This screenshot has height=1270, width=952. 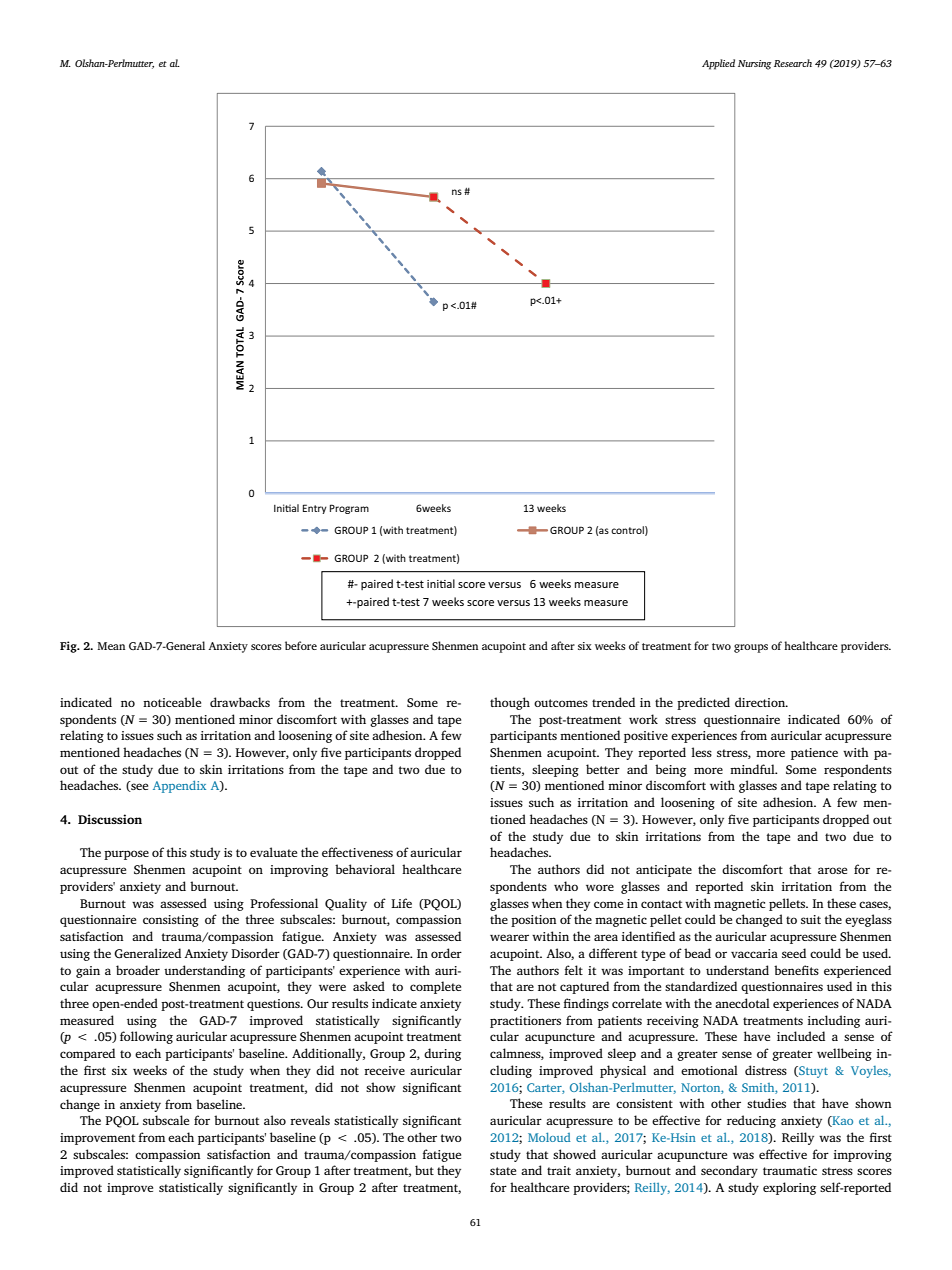 What do you see at coordinates (742, 1003) in the screenshot?
I see `anecdotal` at bounding box center [742, 1003].
